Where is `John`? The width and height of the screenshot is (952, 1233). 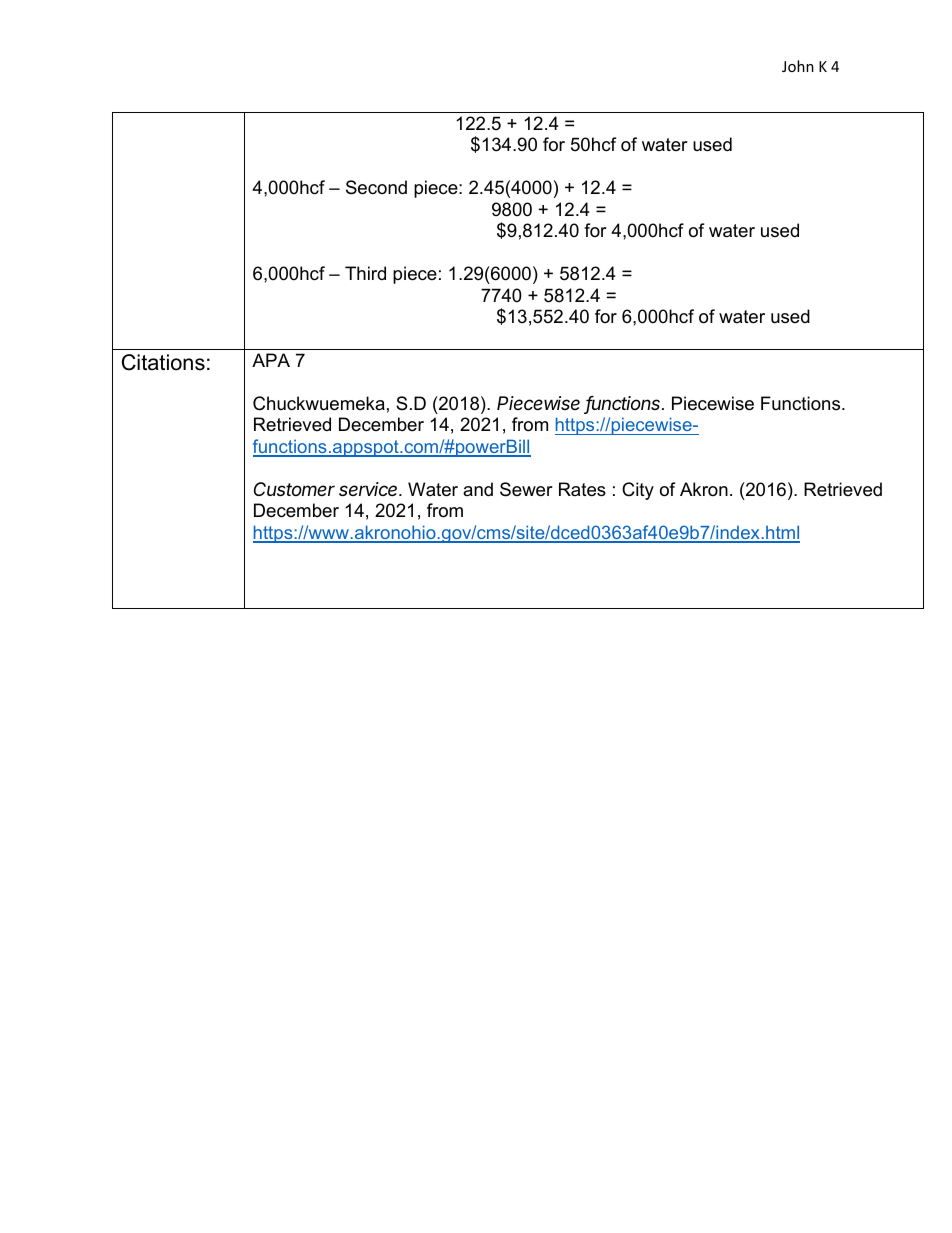
John is located at coordinates (798, 66).
